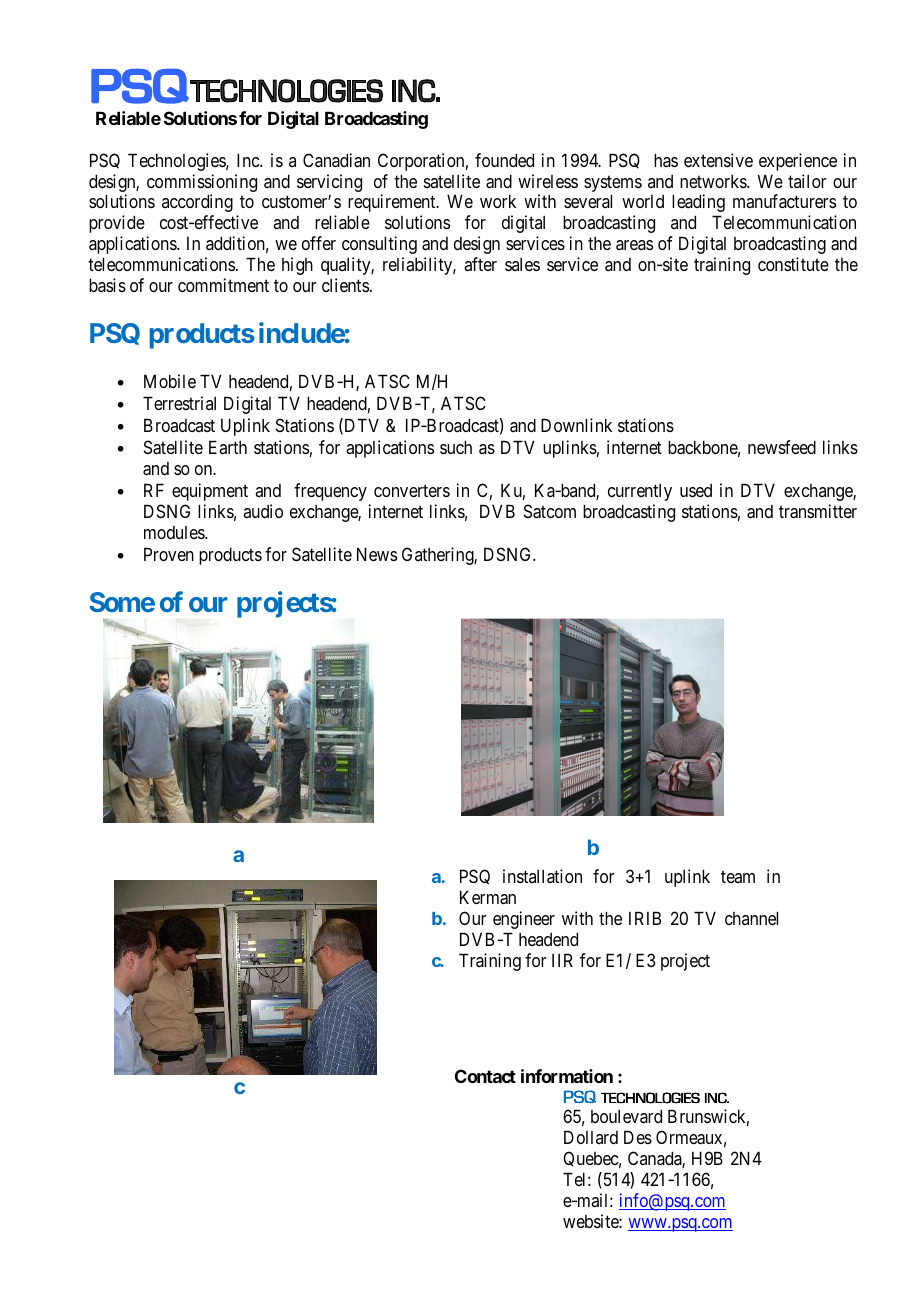 The height and width of the image is (1308, 924). Describe the element at coordinates (485, 1076) in the image. I see `Contact` at that location.
